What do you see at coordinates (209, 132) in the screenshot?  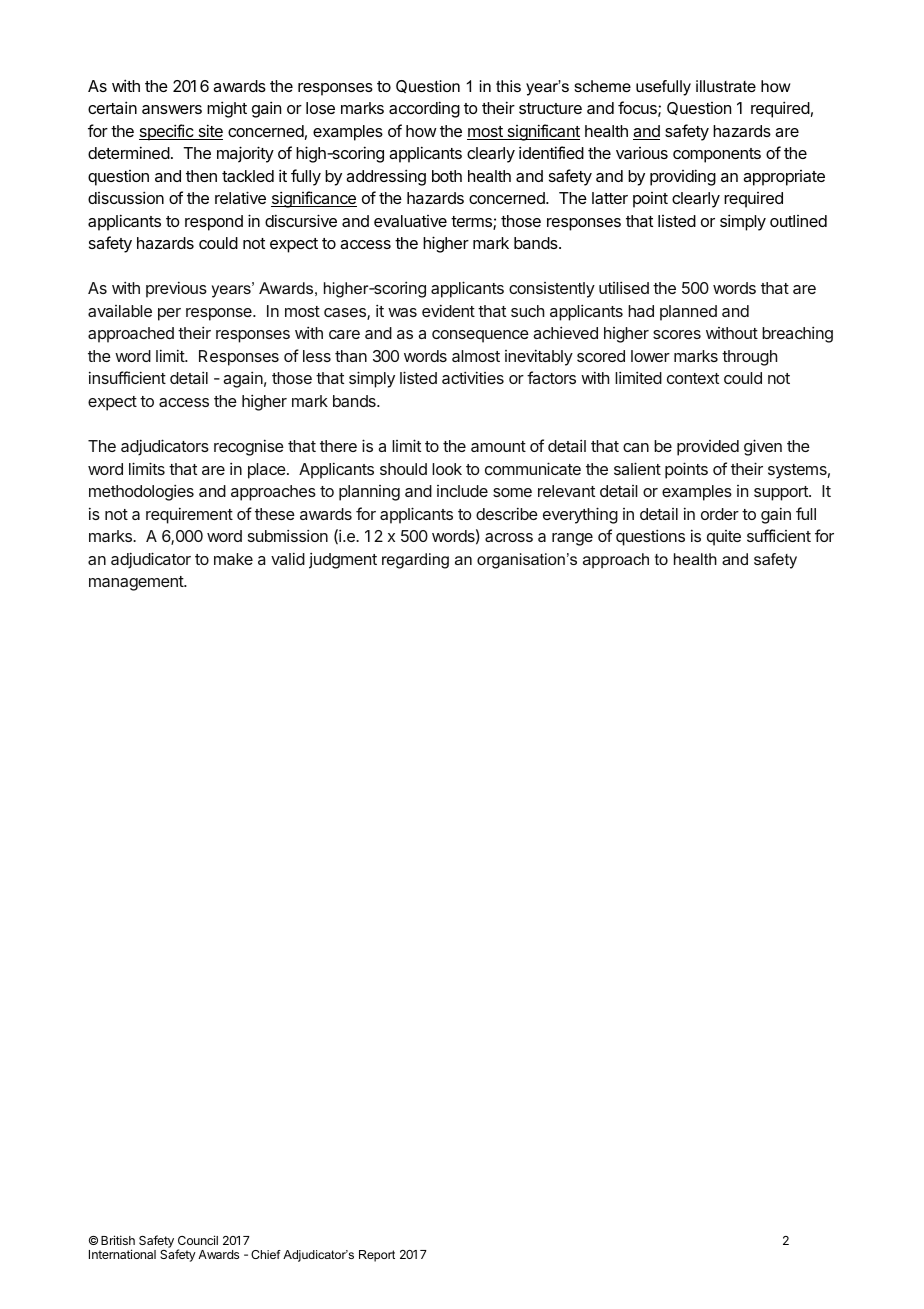 I see `site` at bounding box center [209, 132].
